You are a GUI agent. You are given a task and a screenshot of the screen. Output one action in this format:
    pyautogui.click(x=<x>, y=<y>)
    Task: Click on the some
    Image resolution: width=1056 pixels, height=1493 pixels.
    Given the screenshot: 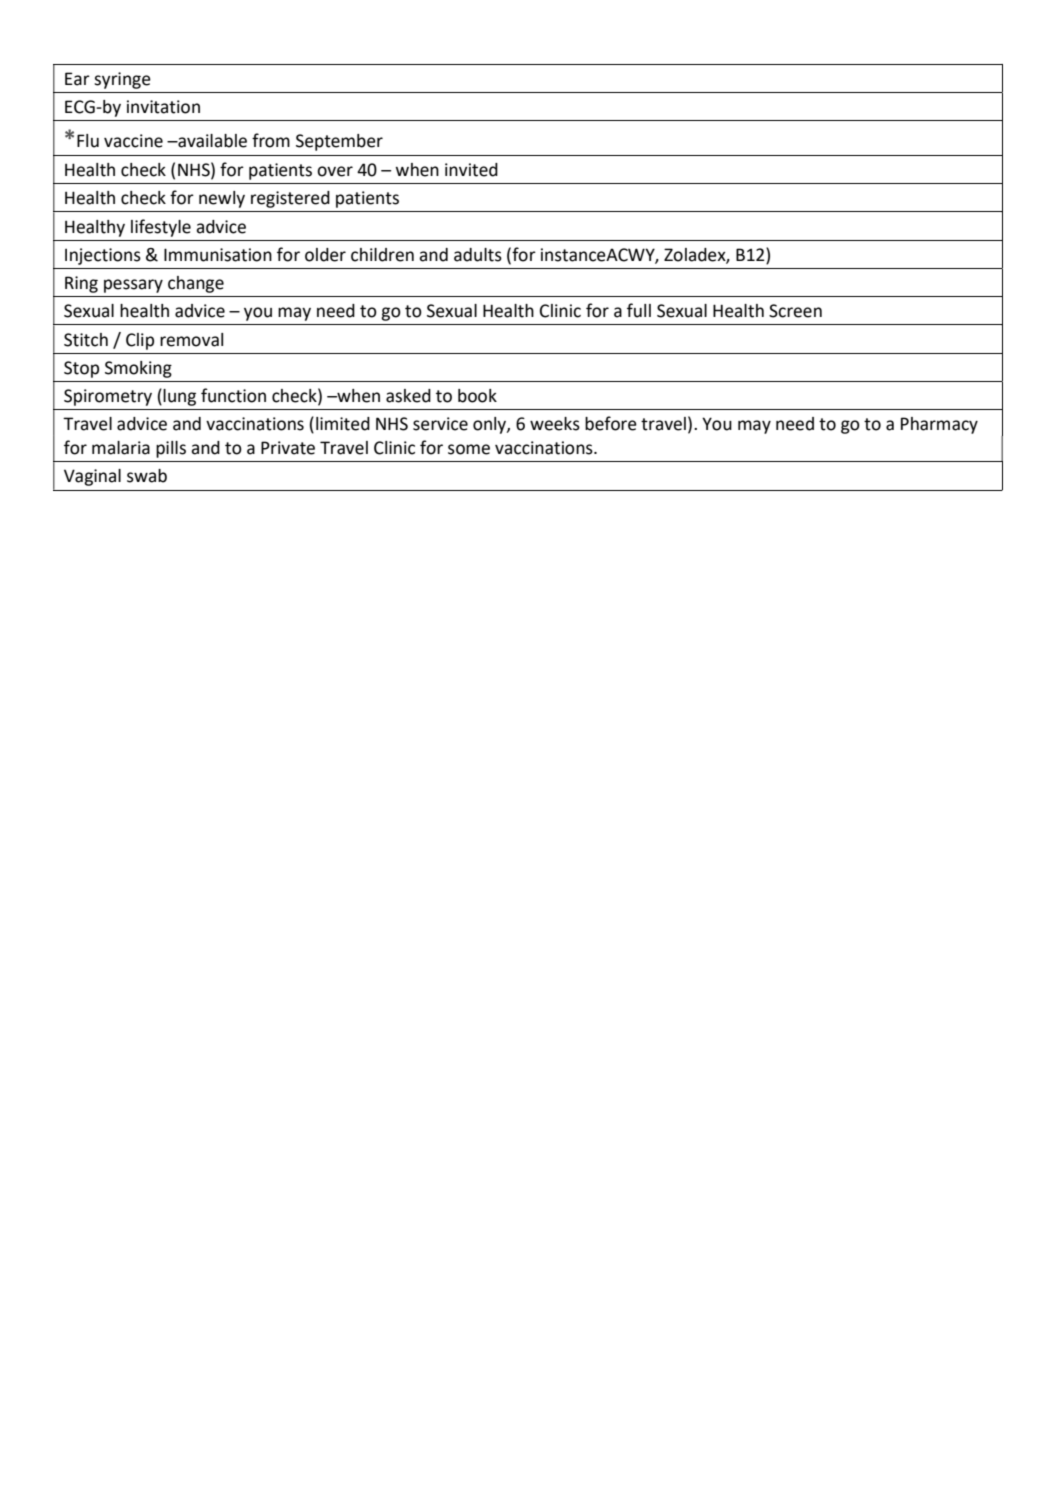 What is the action you would take?
    pyautogui.click(x=469, y=449)
